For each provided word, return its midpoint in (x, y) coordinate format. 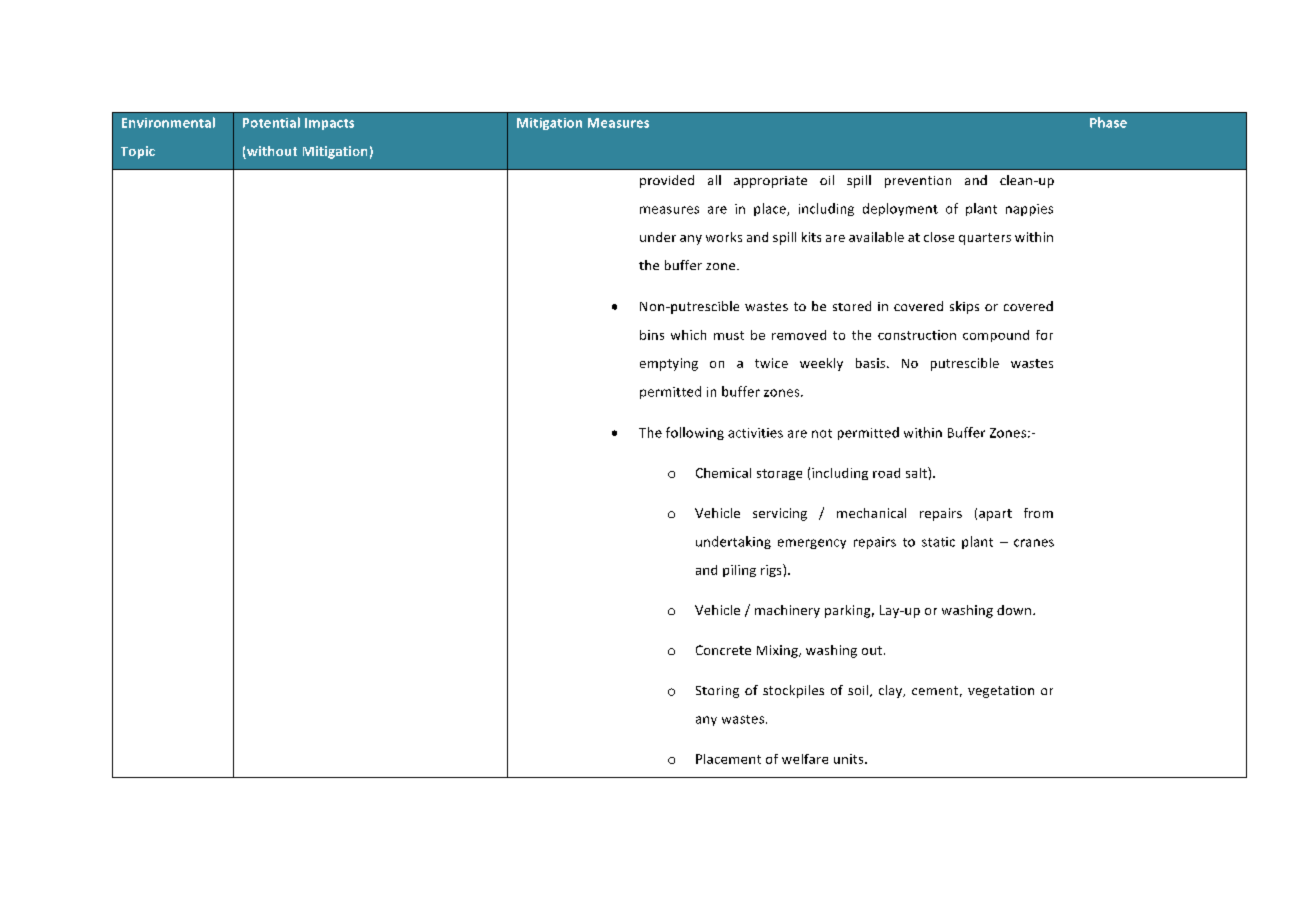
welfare (805, 759)
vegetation (1001, 692)
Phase (1108, 122)
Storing (717, 692)
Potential (271, 122)
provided (667, 181)
